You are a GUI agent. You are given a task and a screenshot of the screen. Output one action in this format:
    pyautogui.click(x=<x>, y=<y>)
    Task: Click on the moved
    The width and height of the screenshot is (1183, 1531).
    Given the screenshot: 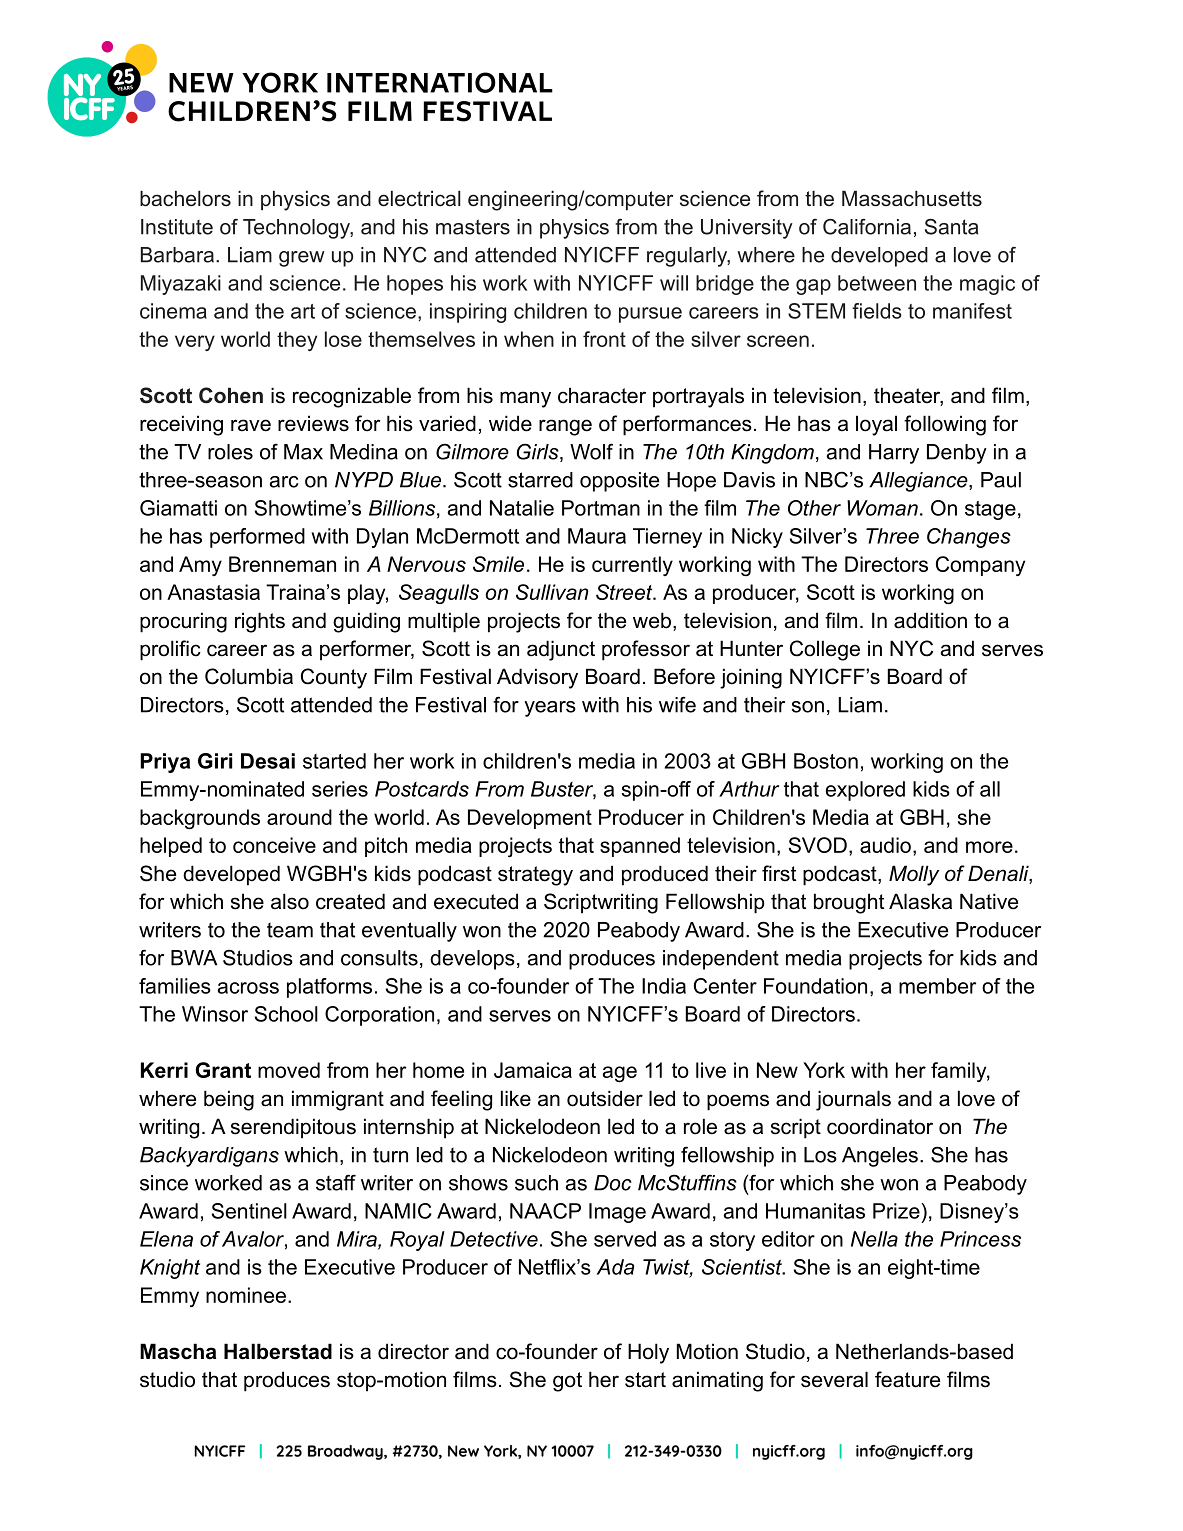 What is the action you would take?
    pyautogui.click(x=289, y=1070)
